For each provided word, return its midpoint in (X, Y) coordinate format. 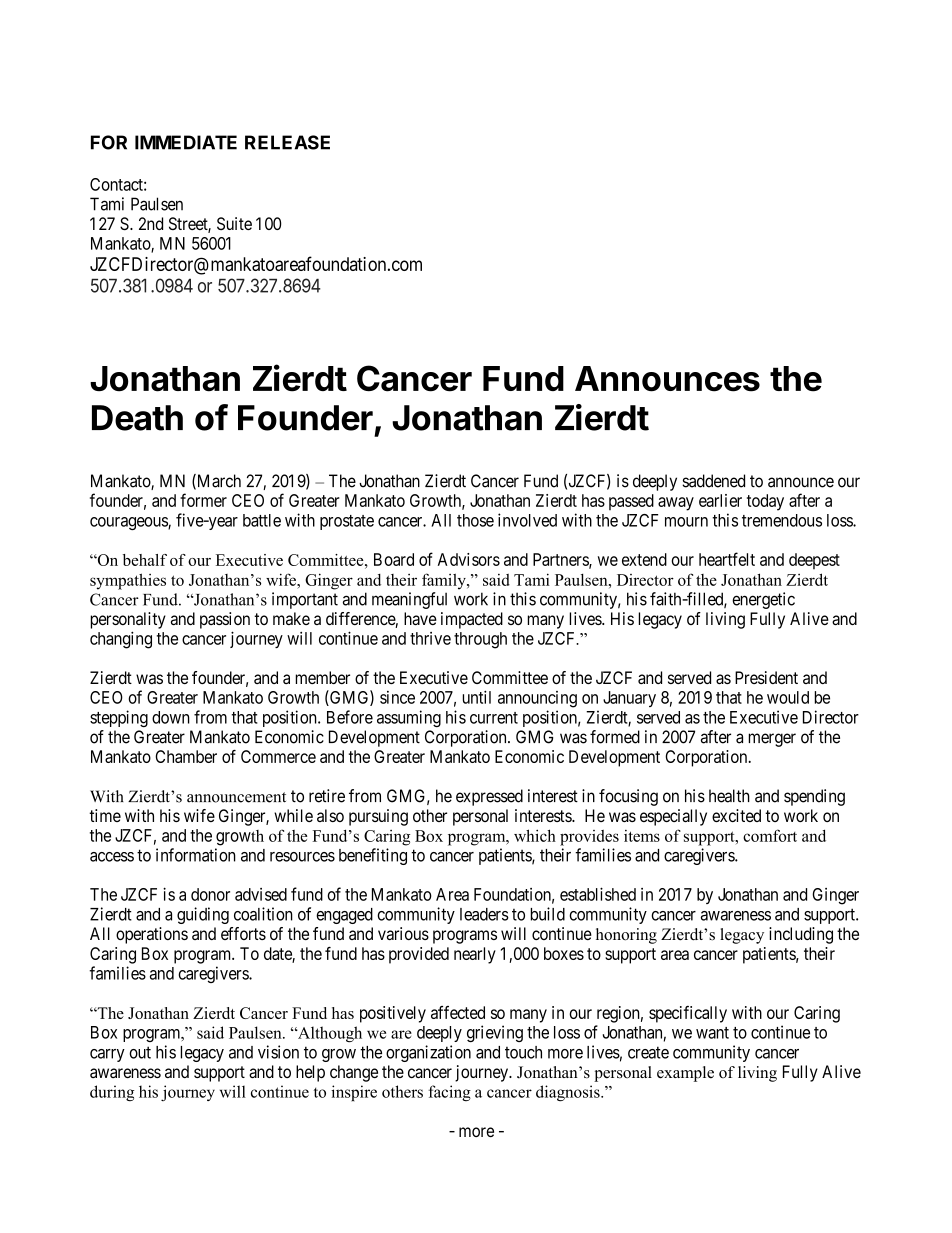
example (685, 1074)
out (140, 1052)
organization (428, 1053)
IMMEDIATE (186, 142)
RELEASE (287, 142)
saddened (713, 481)
